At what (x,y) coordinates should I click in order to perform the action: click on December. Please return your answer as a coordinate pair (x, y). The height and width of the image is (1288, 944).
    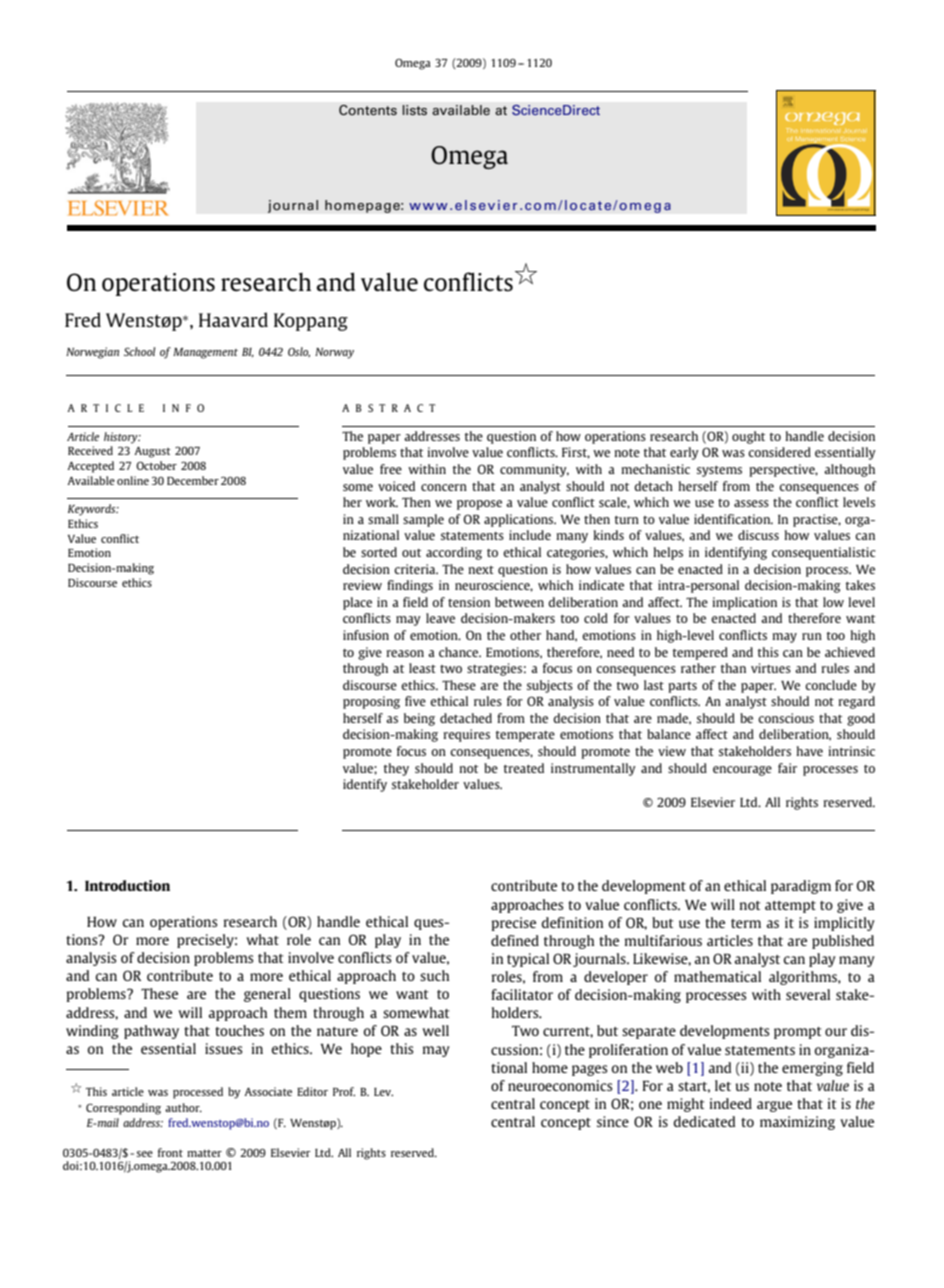
    Looking at the image, I should click on (193, 480).
